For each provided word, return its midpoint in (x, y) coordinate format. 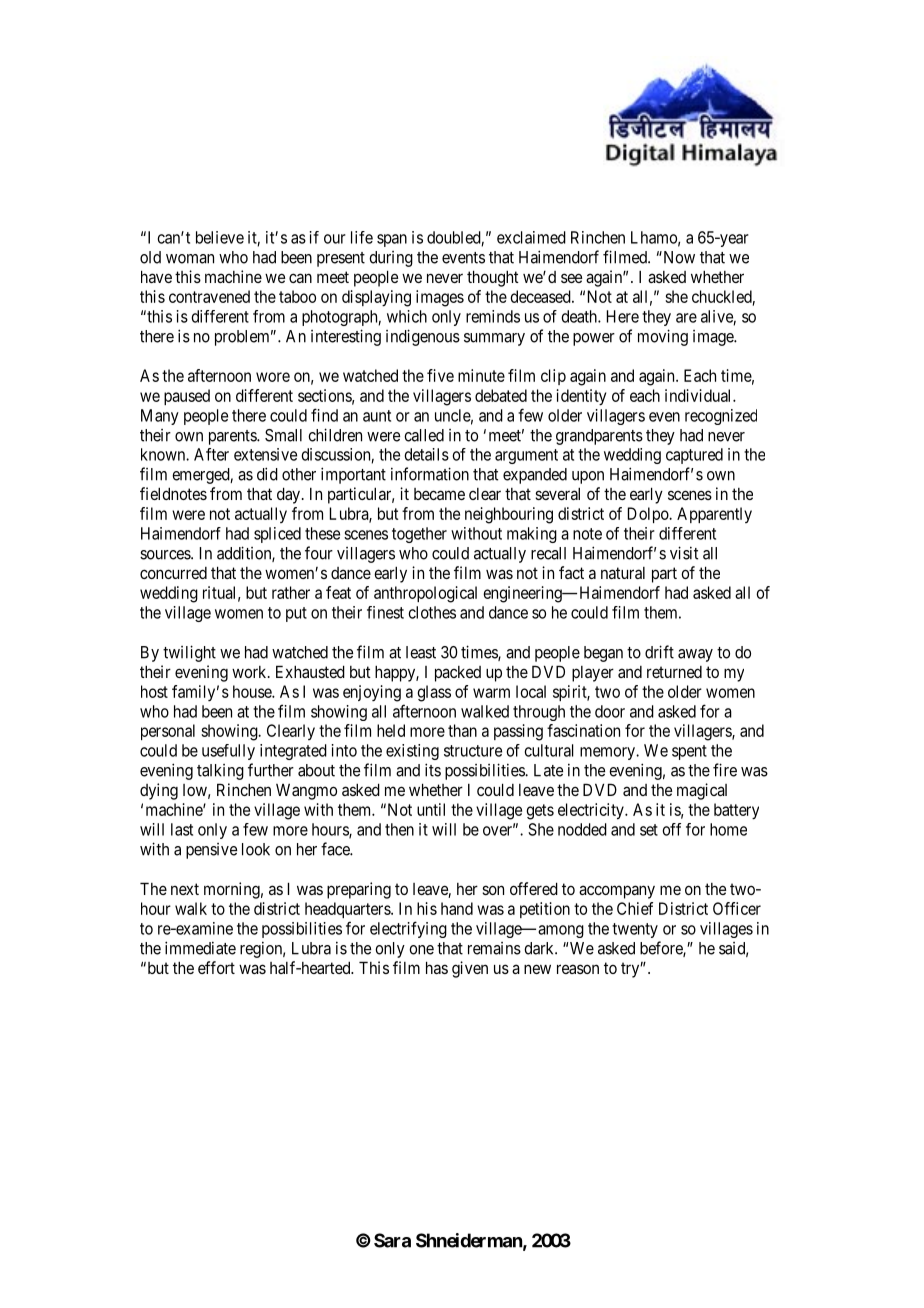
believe (220, 237)
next (185, 889)
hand (457, 908)
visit (684, 553)
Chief (635, 908)
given (470, 969)
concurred (173, 573)
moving (663, 337)
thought (493, 278)
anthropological (425, 594)
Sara (392, 1240)
